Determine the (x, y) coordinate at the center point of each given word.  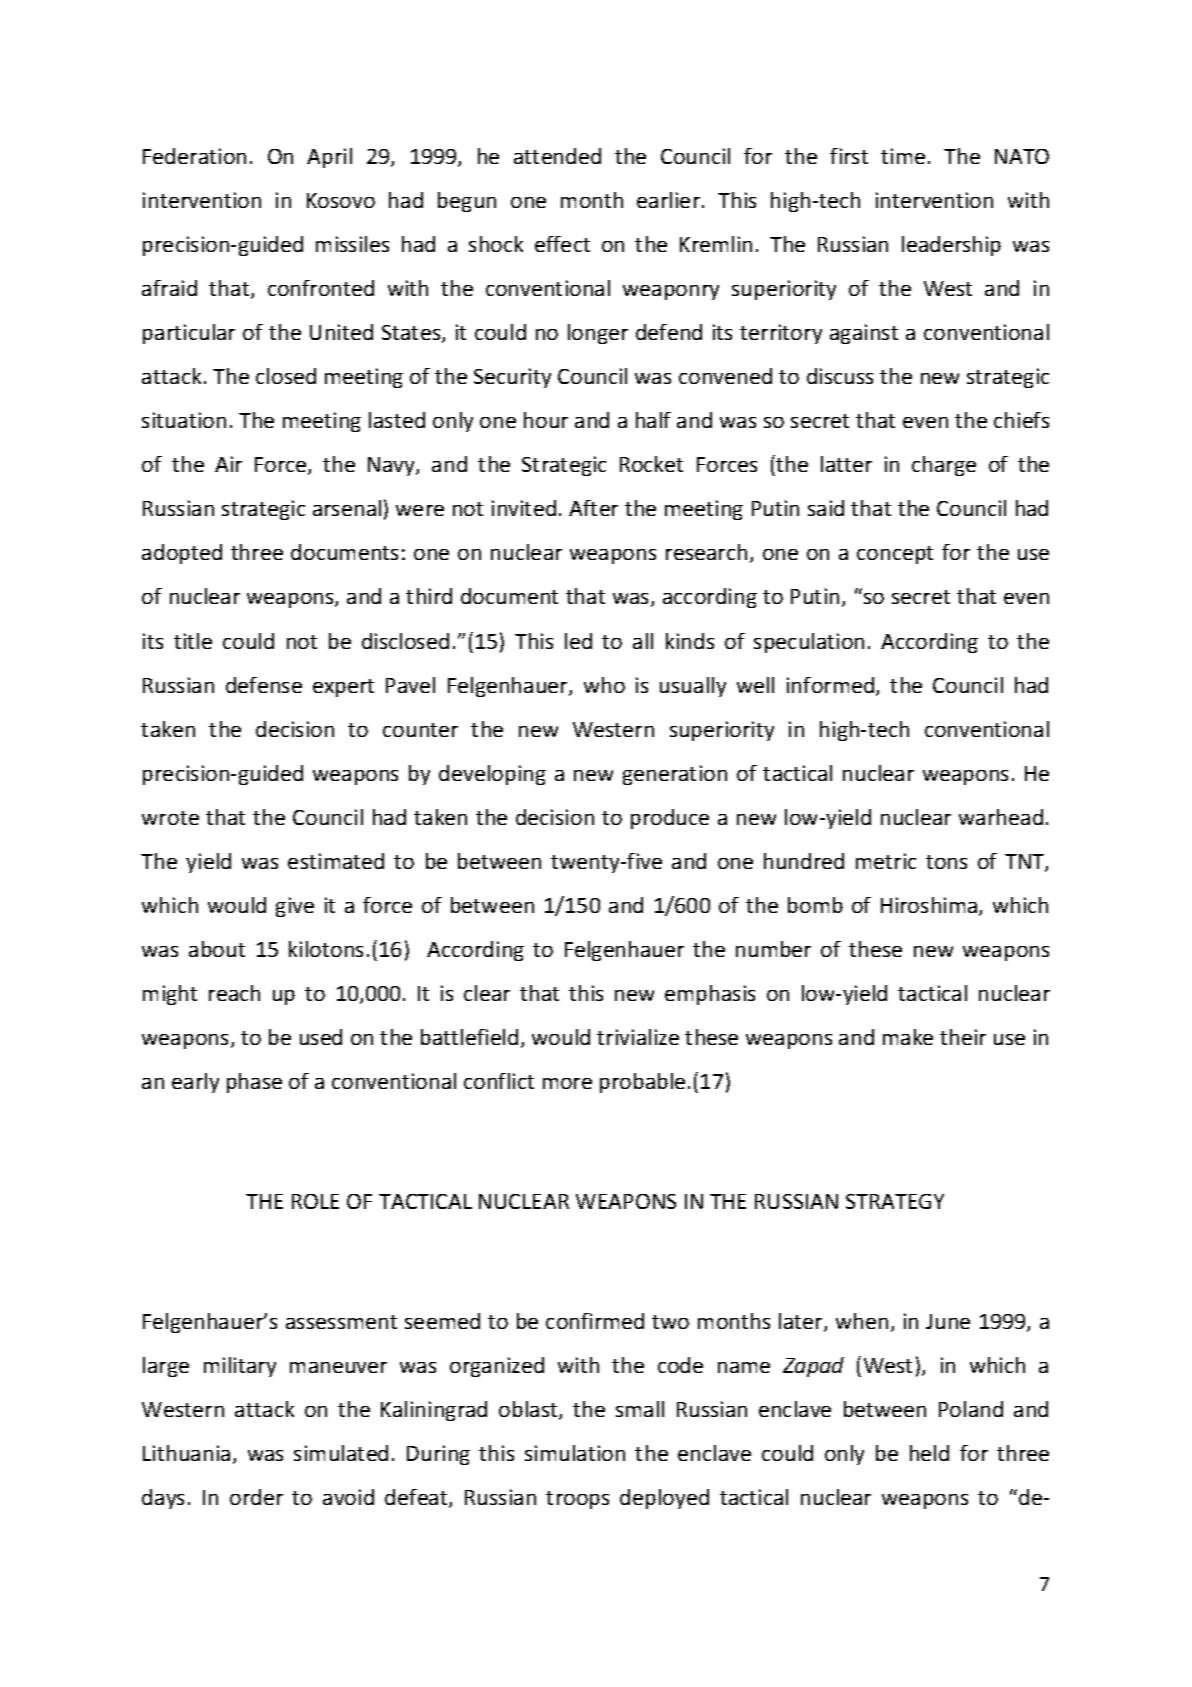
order (256, 1497)
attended (557, 156)
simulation (575, 1453)
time (903, 156)
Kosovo (341, 200)
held (929, 1453)
